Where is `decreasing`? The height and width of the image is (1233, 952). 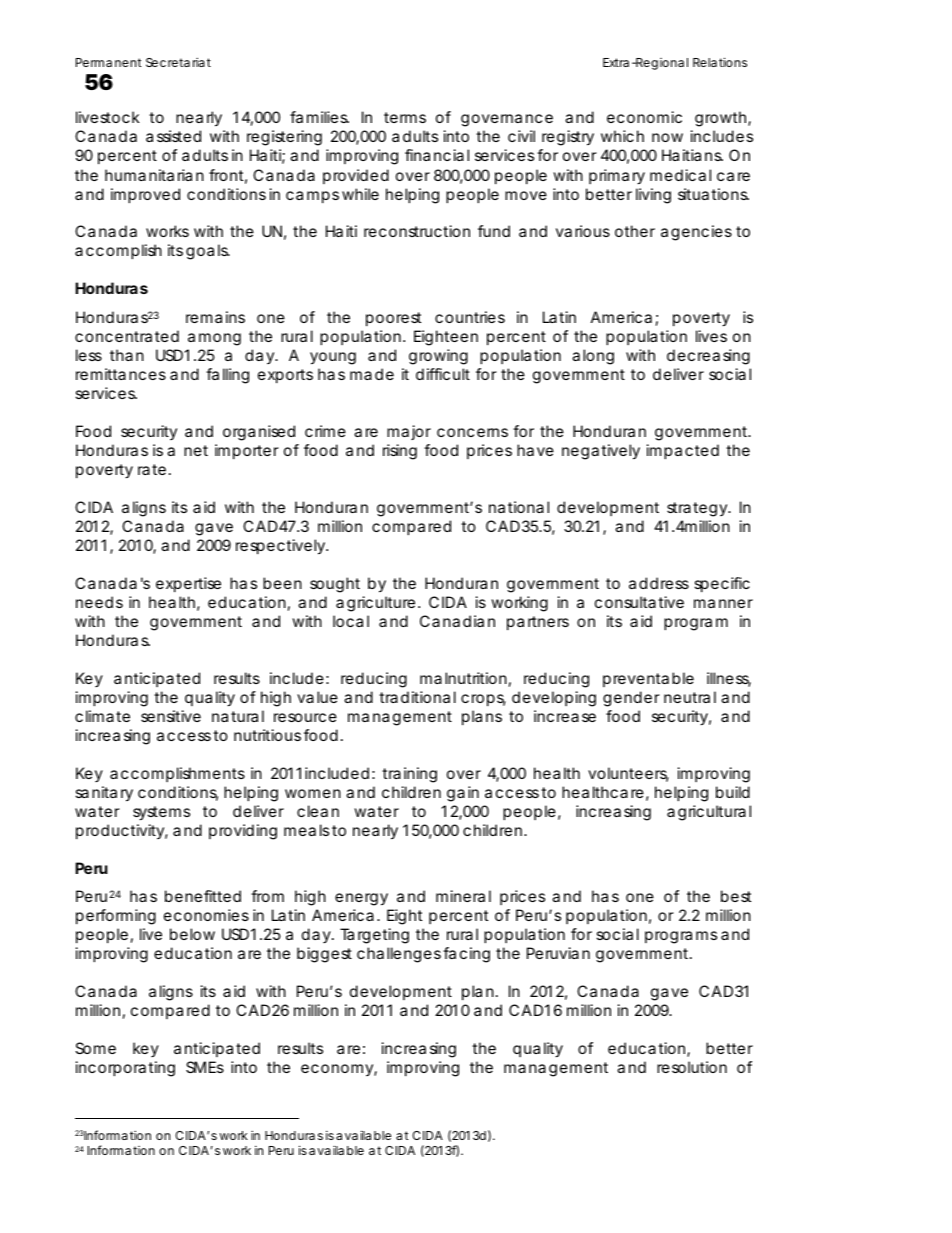
decreasing is located at coordinates (708, 357).
